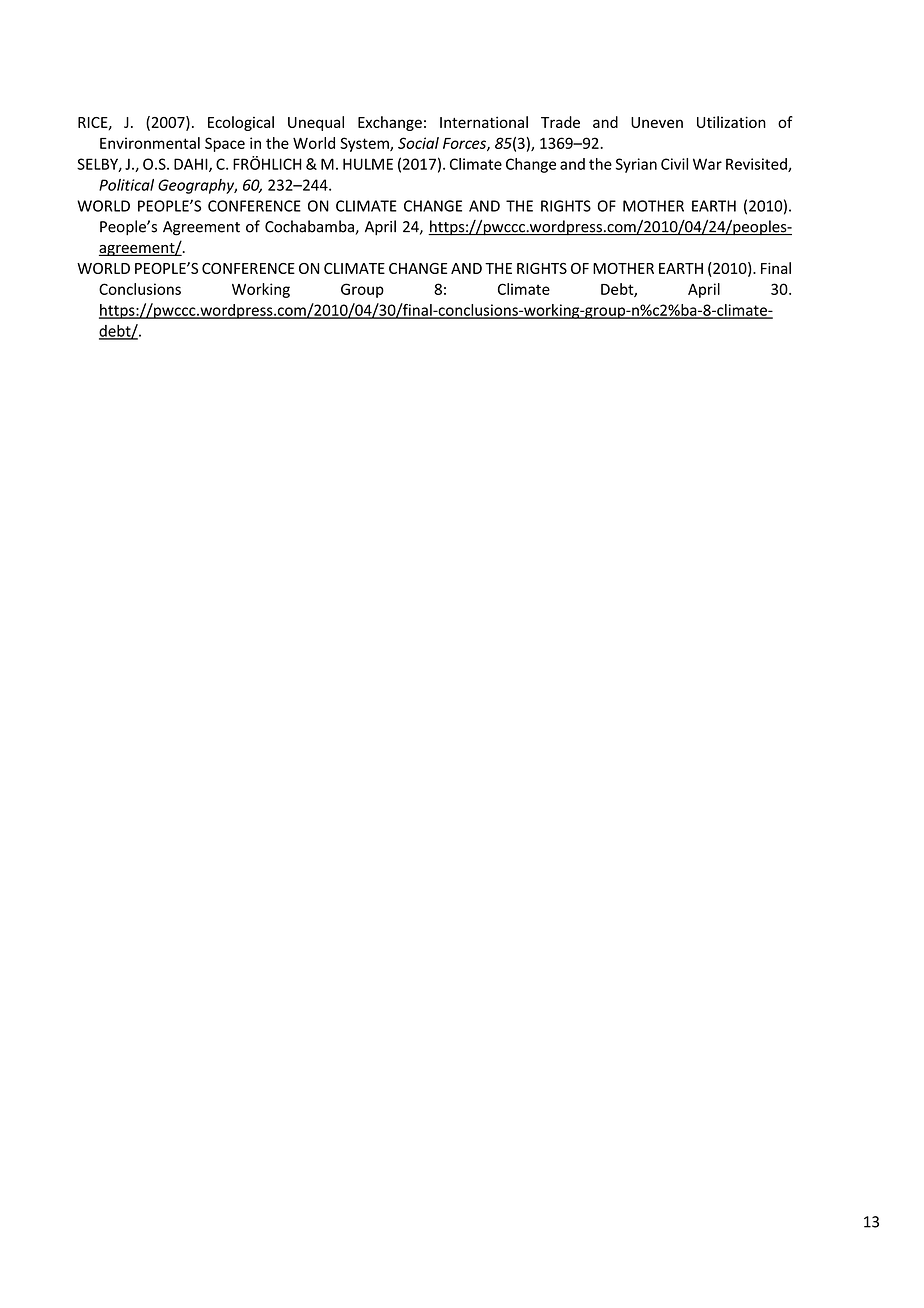 This screenshot has width=924, height=1308. What do you see at coordinates (657, 122) in the screenshot?
I see `Uneven` at bounding box center [657, 122].
